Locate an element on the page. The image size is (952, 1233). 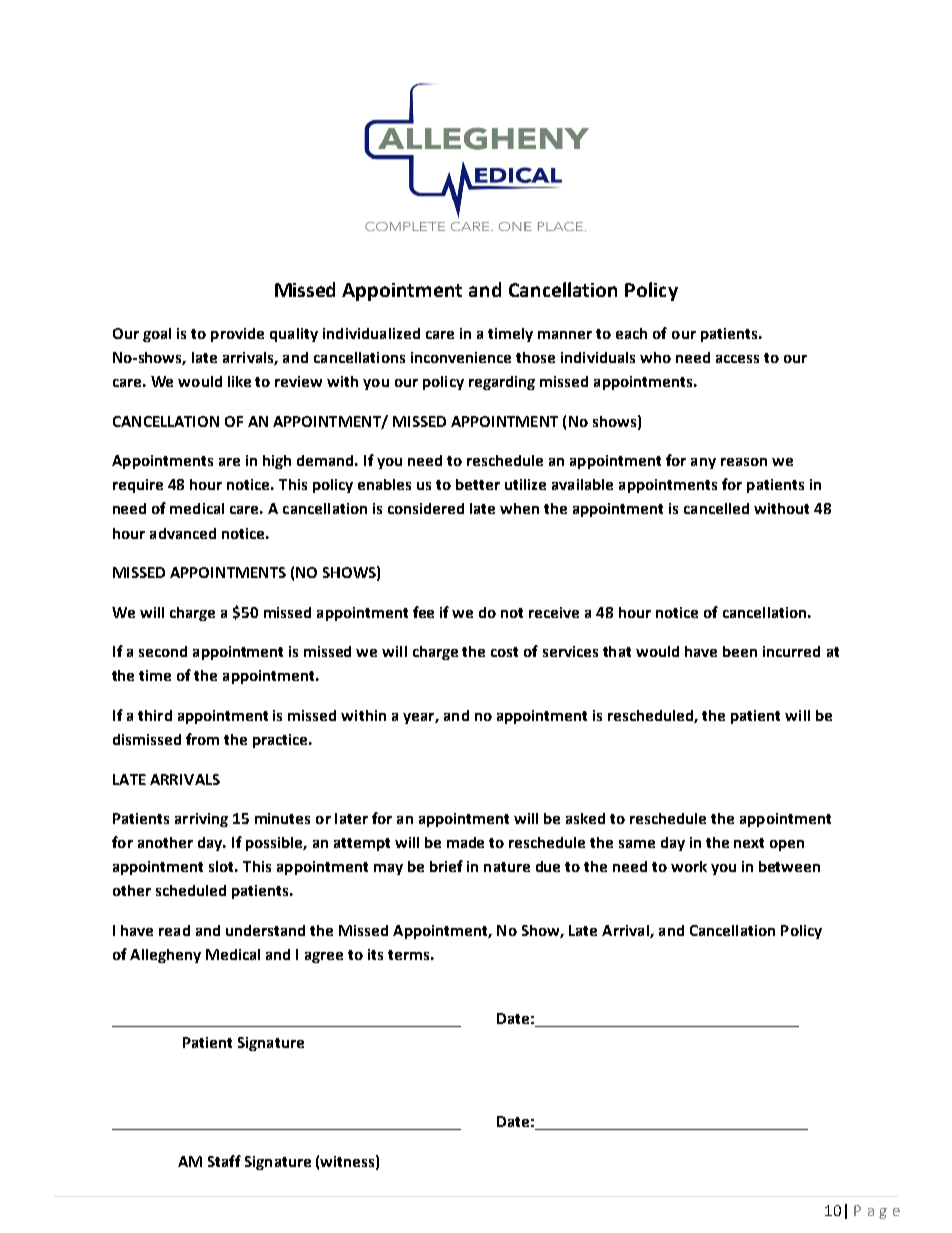
inconvenience is located at coordinates (461, 357).
